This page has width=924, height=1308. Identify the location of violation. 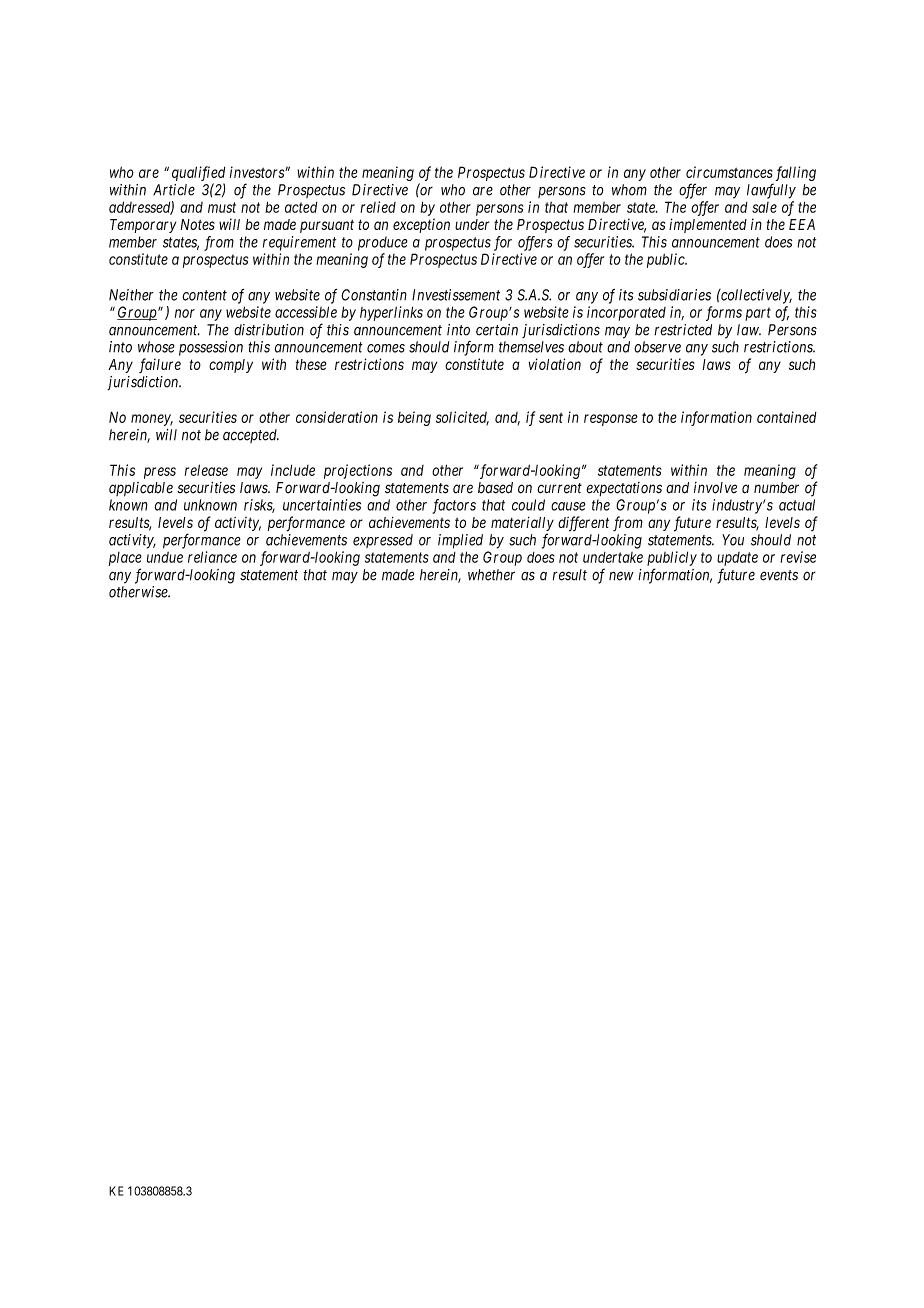
(554, 364).
